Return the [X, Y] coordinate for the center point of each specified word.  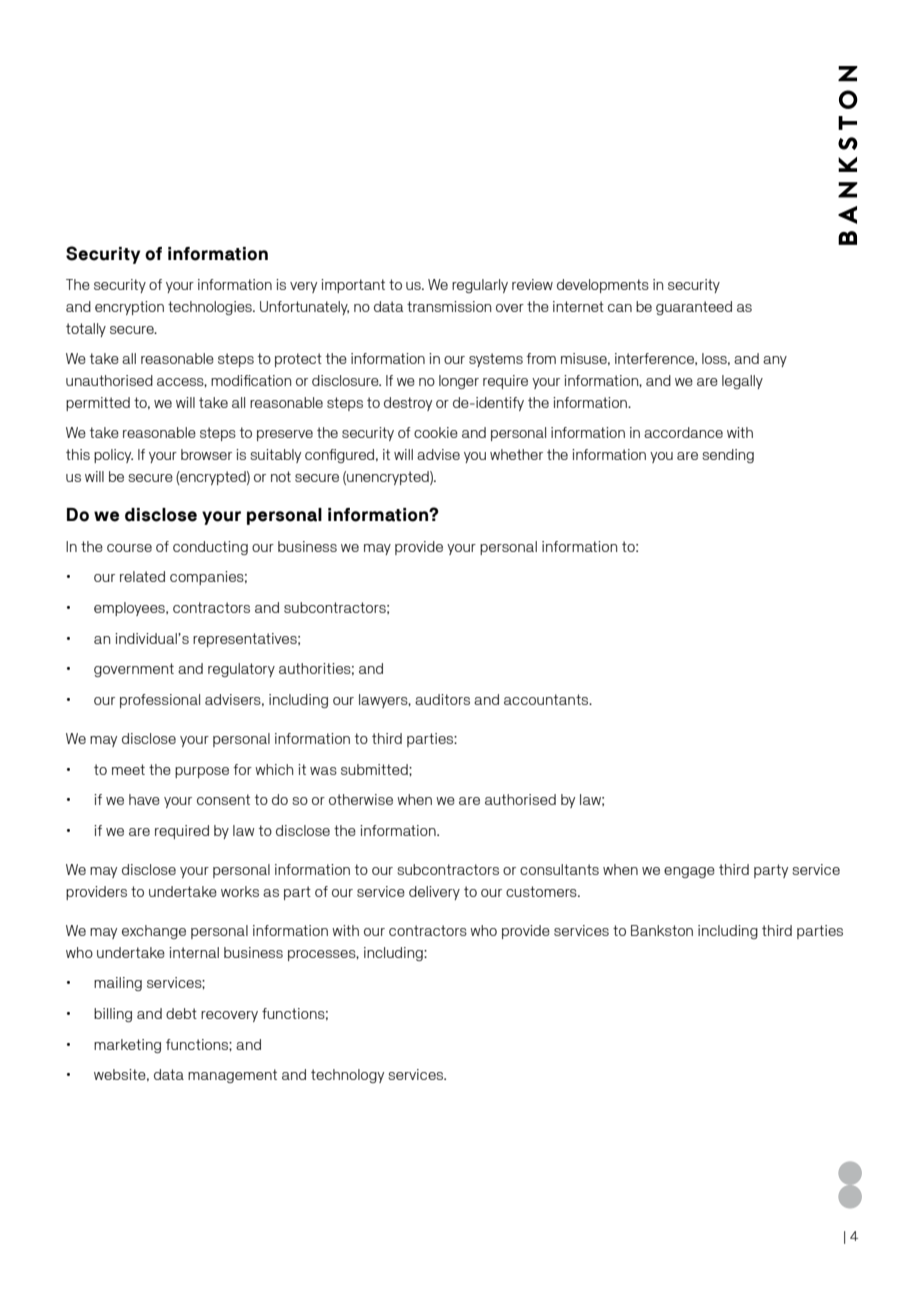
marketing [127, 1046]
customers [542, 891]
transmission [449, 306]
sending [728, 456]
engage [689, 872]
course [129, 548]
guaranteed [694, 308]
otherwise [361, 799]
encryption [129, 308]
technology [347, 1076]
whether [516, 454]
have [144, 799]
